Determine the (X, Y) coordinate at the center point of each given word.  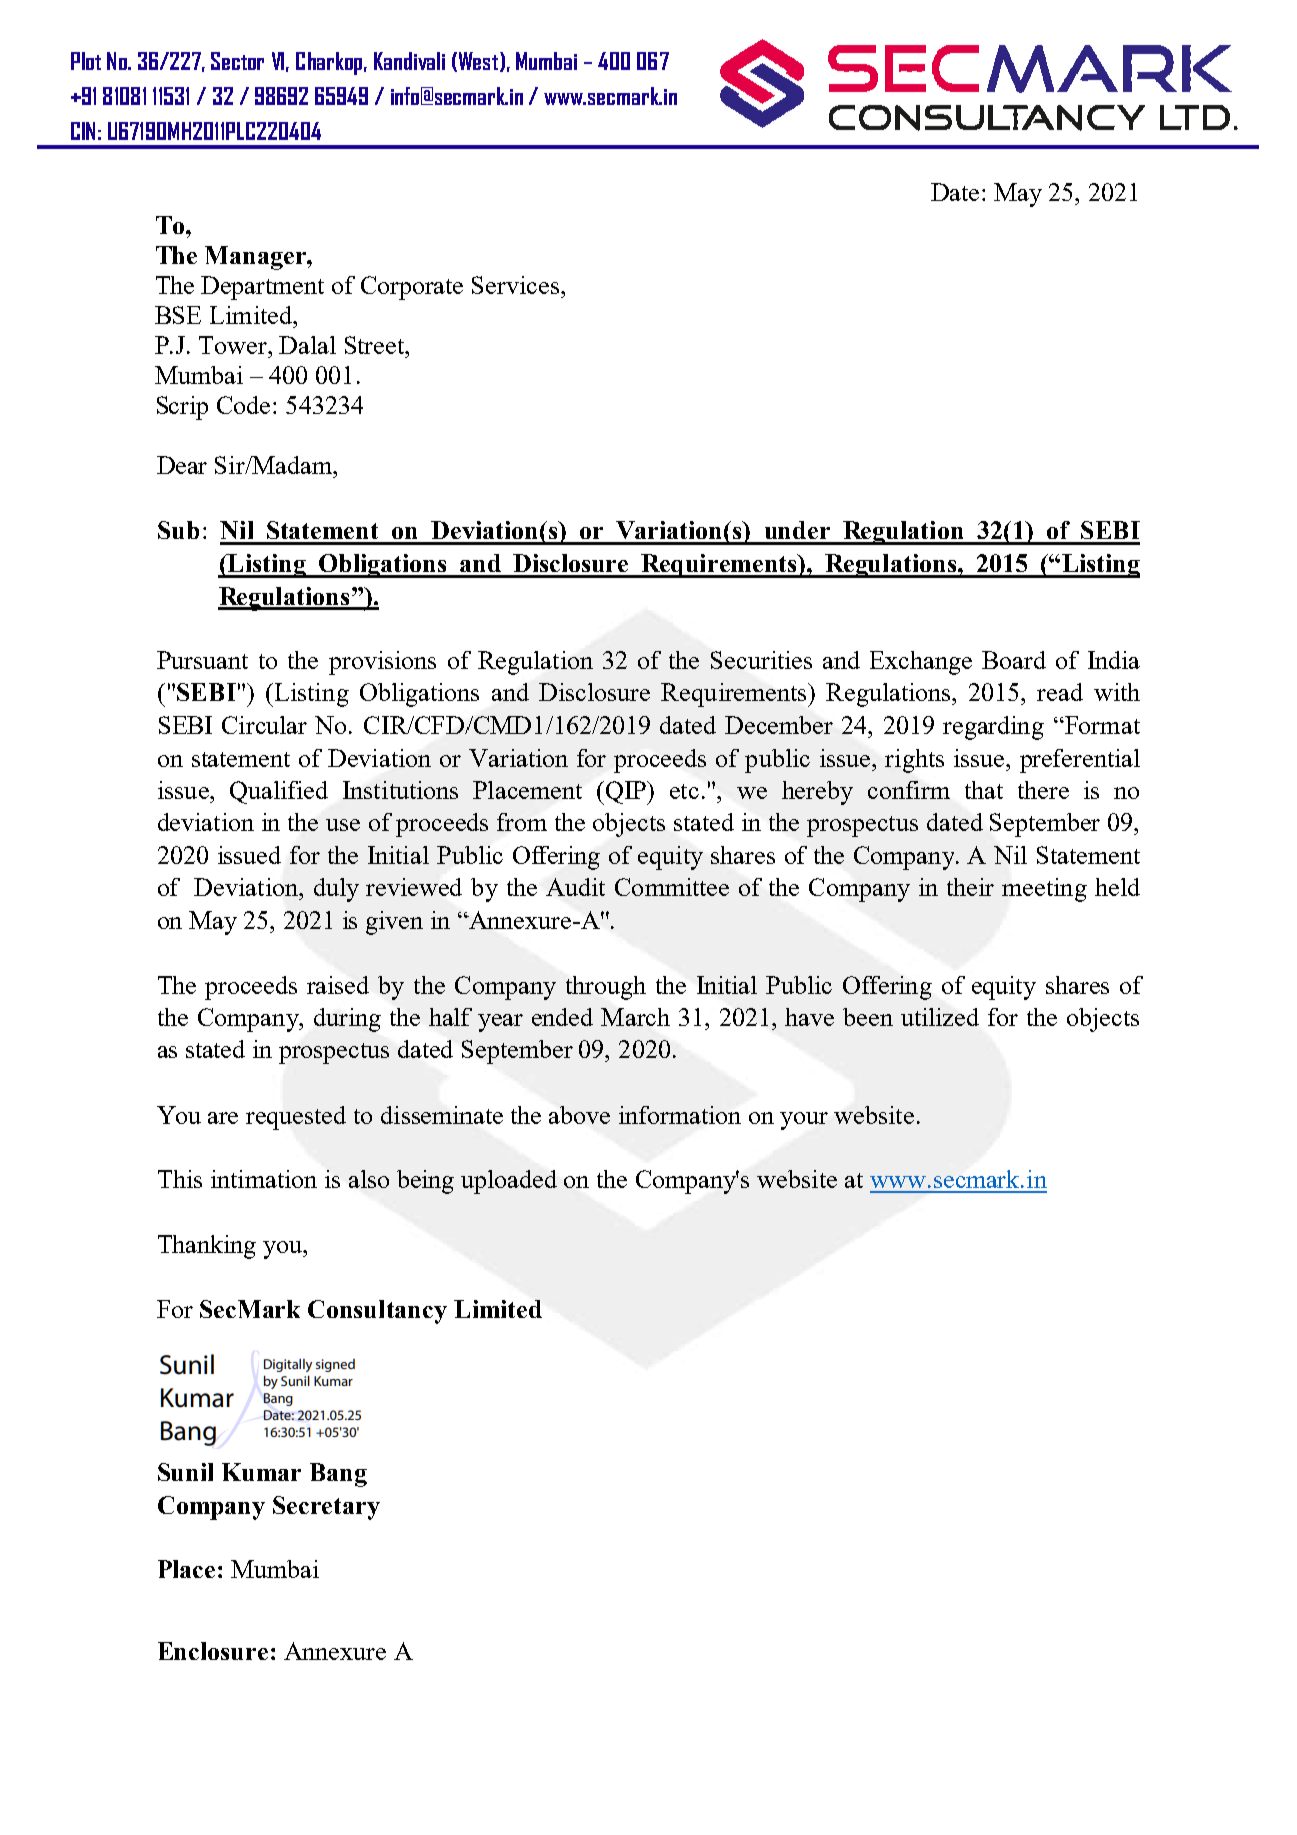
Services (517, 285)
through (606, 988)
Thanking (207, 1247)
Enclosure (213, 1651)
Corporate (412, 288)
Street (376, 345)
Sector (237, 61)
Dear (182, 465)
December (779, 725)
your (804, 1121)
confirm (909, 790)
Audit (575, 887)
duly (336, 890)
